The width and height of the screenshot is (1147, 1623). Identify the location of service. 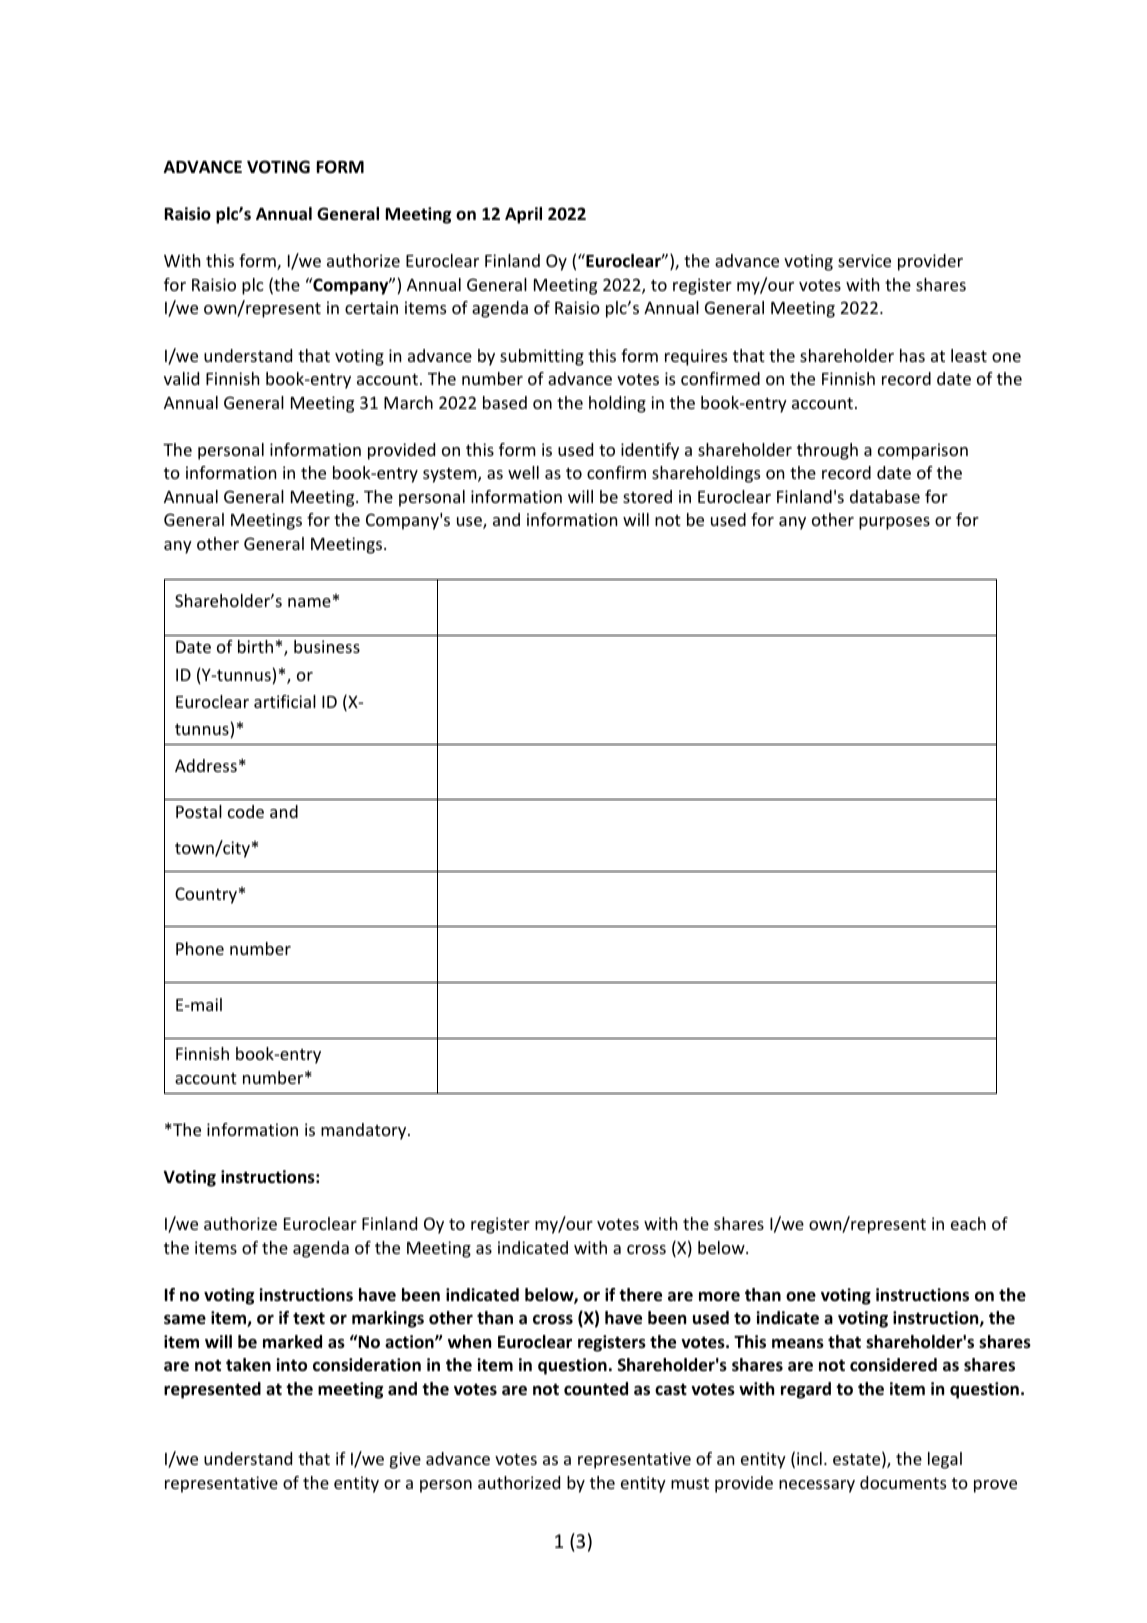
(864, 260).
